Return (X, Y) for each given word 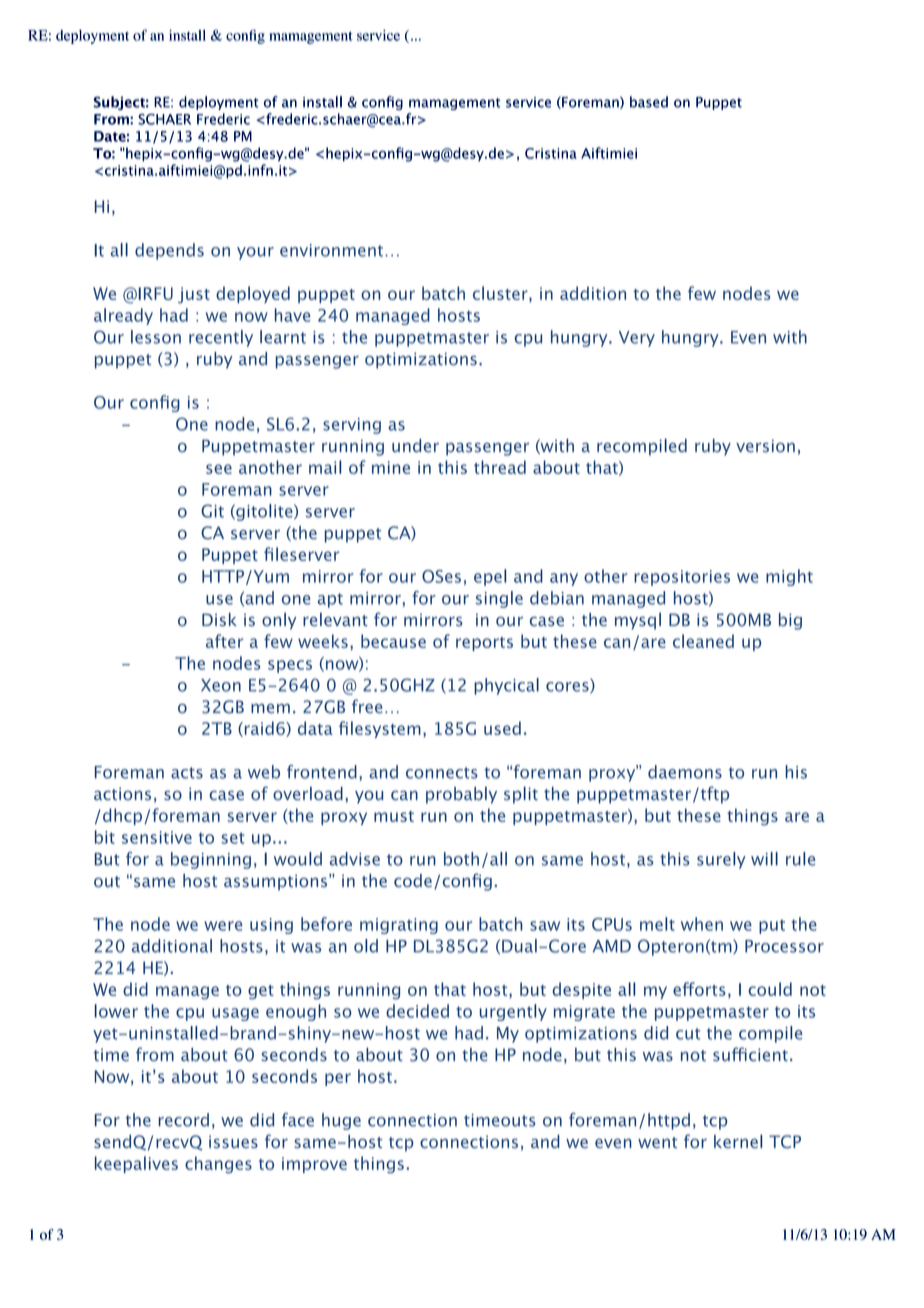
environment (331, 250)
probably (461, 795)
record (183, 1120)
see (219, 469)
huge (341, 1121)
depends (169, 251)
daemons (685, 772)
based (649, 102)
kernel (738, 1141)
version (765, 446)
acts (187, 773)
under (415, 446)
